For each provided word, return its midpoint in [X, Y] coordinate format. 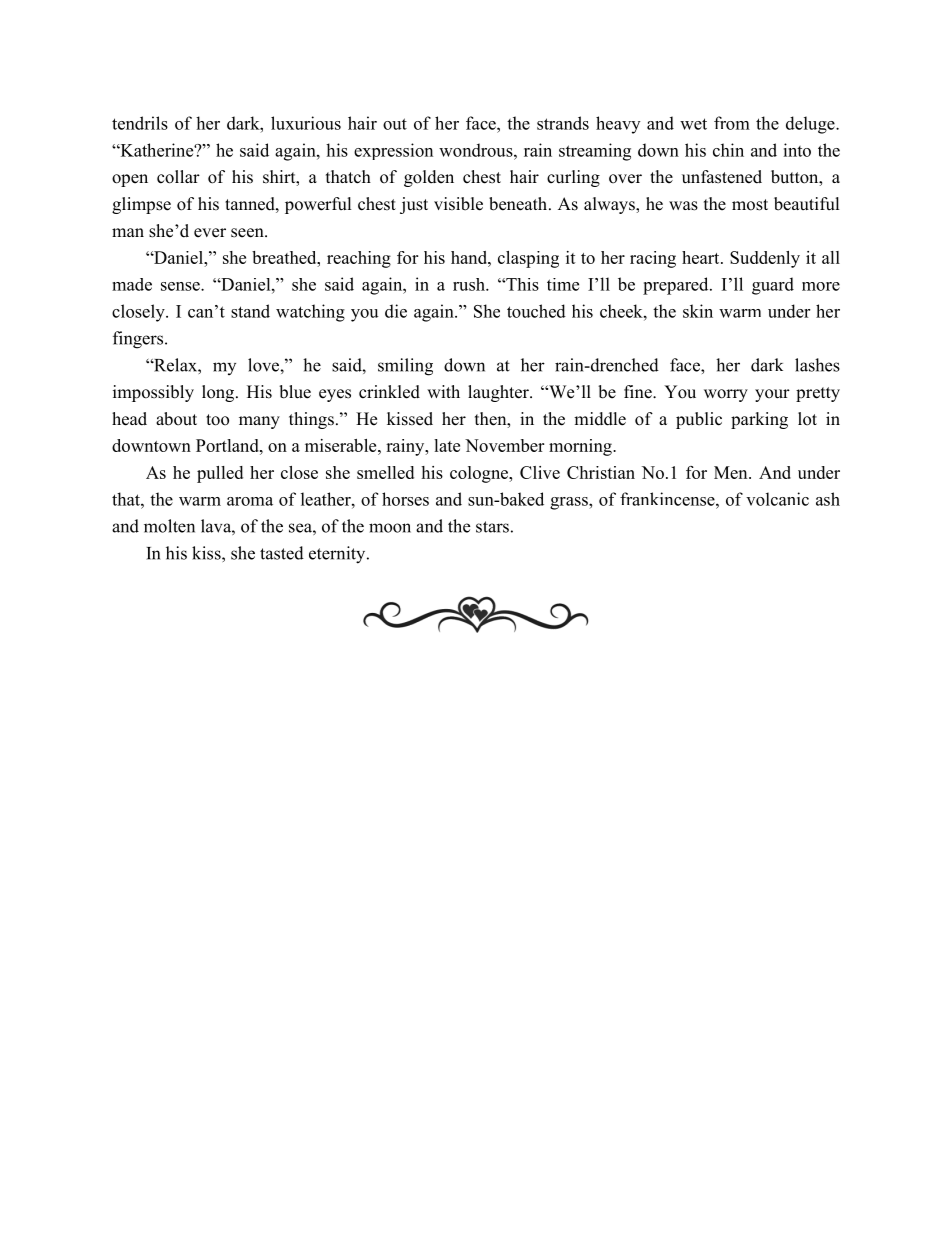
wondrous [477, 150]
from [732, 123]
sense [181, 286]
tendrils [140, 123]
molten [169, 526]
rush [470, 284]
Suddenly [765, 259]
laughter [499, 393]
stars [492, 527]
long [219, 393]
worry [726, 395]
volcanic [777, 499]
